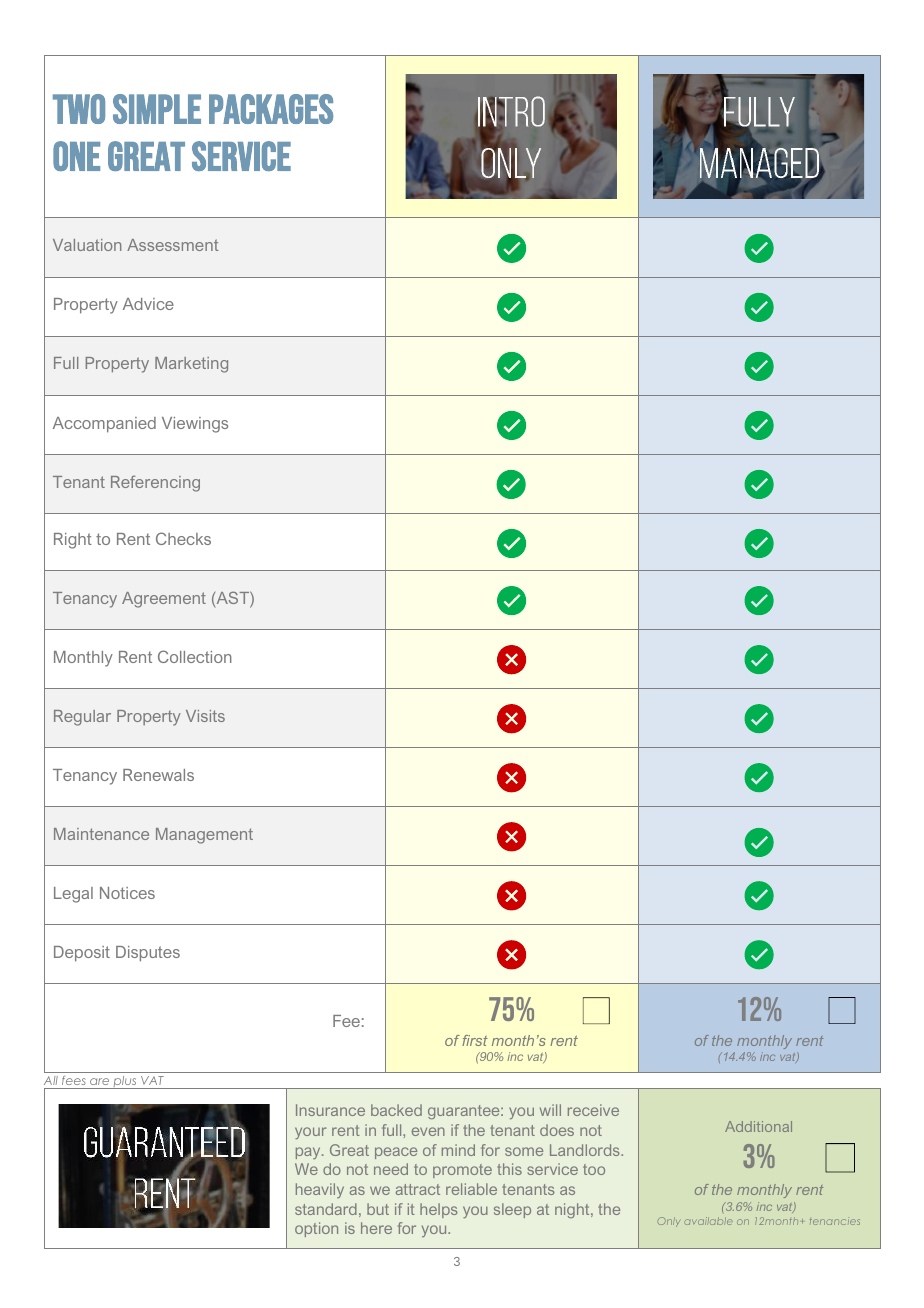  I want to click on heavily, so click(320, 1190).
